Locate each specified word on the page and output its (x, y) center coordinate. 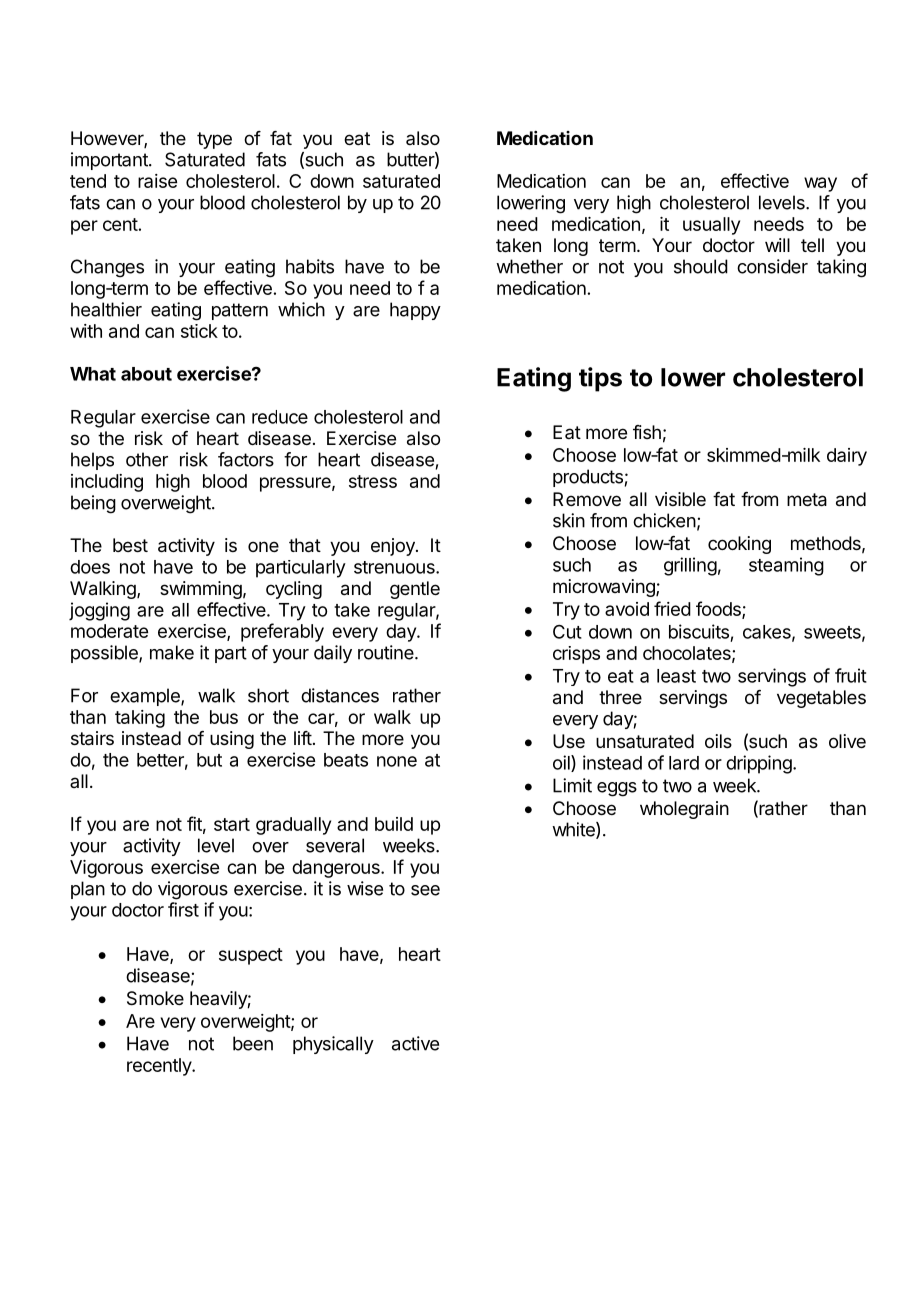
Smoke (155, 998)
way (820, 184)
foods (719, 609)
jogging (99, 611)
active (415, 1043)
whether (529, 266)
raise (157, 181)
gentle (415, 590)
